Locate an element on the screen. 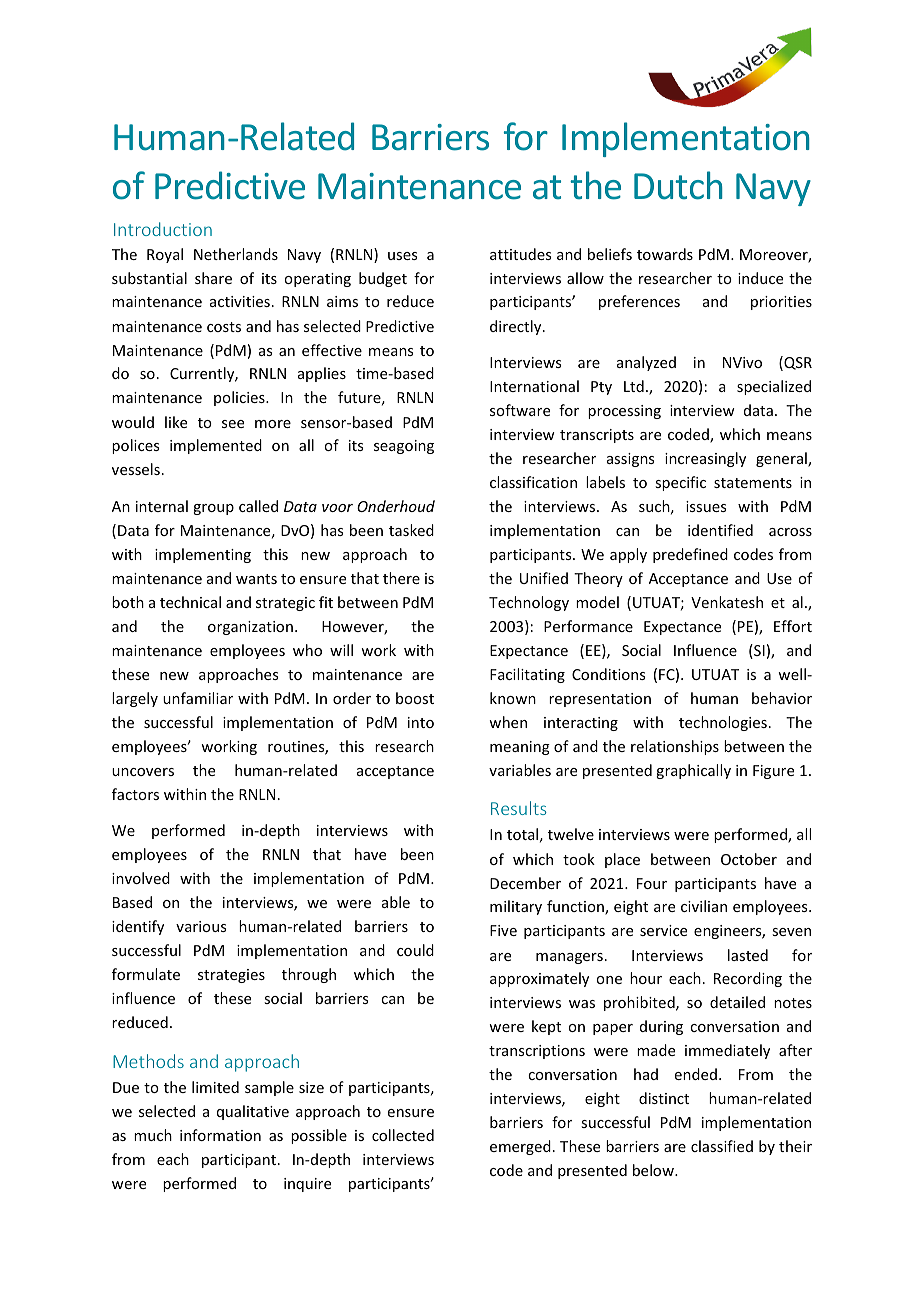 The image size is (924, 1308). various is located at coordinates (201, 926).
